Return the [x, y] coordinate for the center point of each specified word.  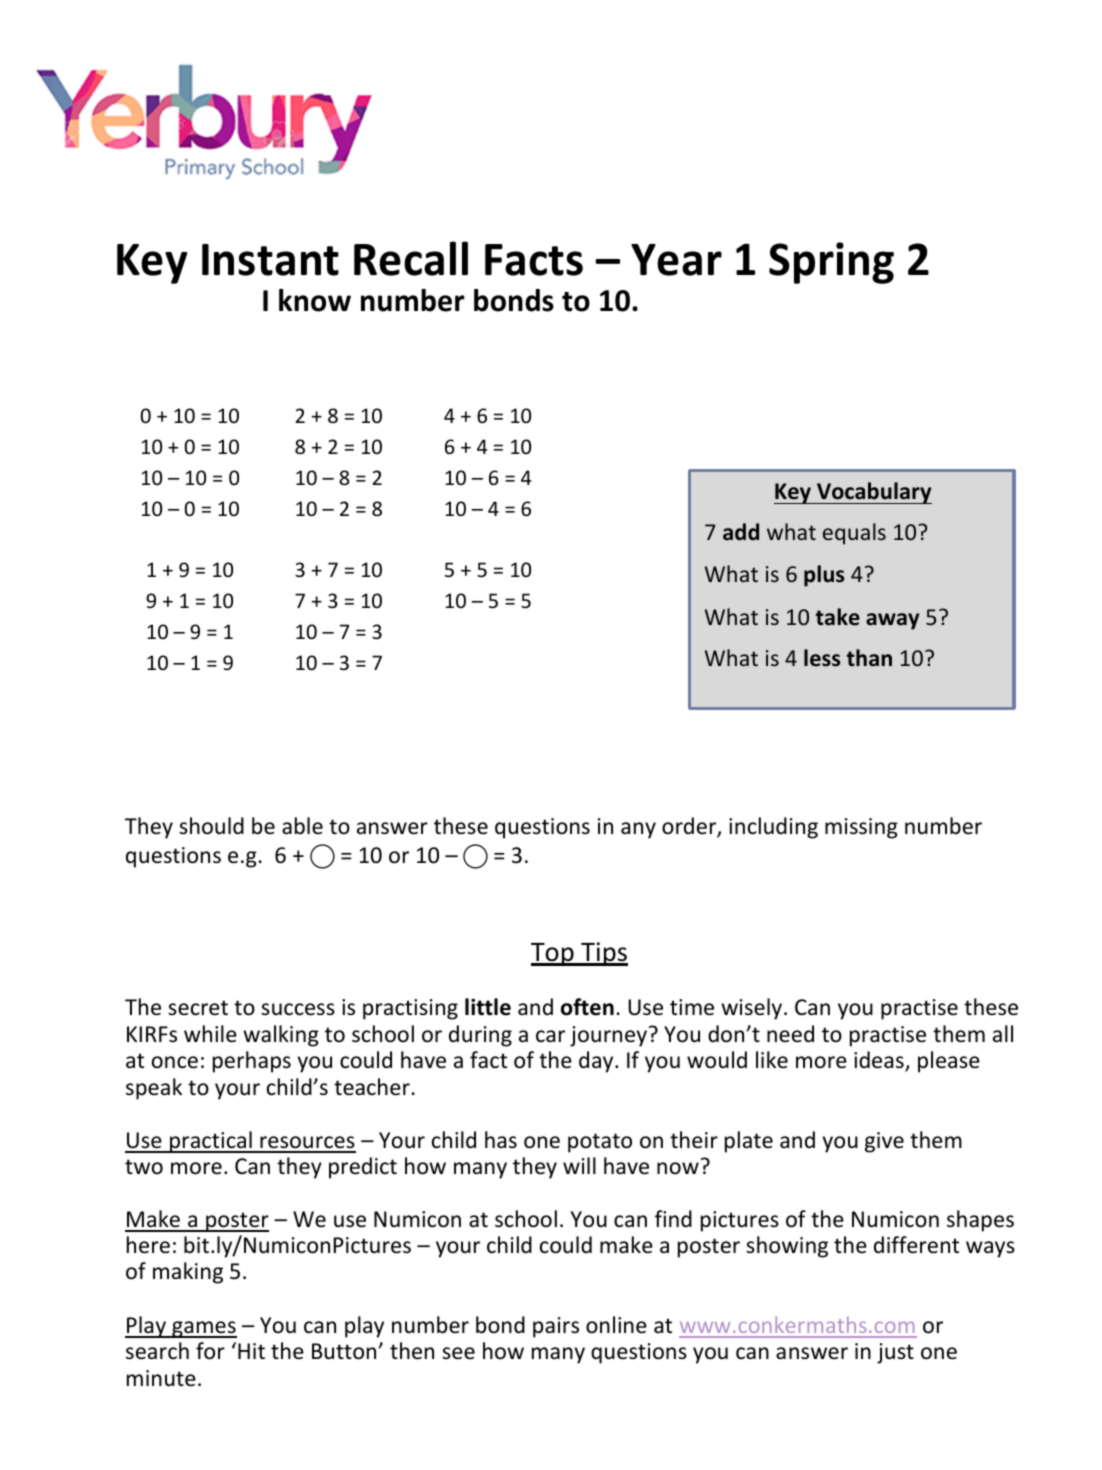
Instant [270, 260]
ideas [880, 1061]
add [741, 532]
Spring [831, 263]
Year [676, 260]
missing [861, 828]
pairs [556, 1327]
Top [553, 954]
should [211, 826]
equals [854, 534]
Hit [251, 1351]
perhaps [252, 1062]
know [315, 300]
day [597, 1062]
